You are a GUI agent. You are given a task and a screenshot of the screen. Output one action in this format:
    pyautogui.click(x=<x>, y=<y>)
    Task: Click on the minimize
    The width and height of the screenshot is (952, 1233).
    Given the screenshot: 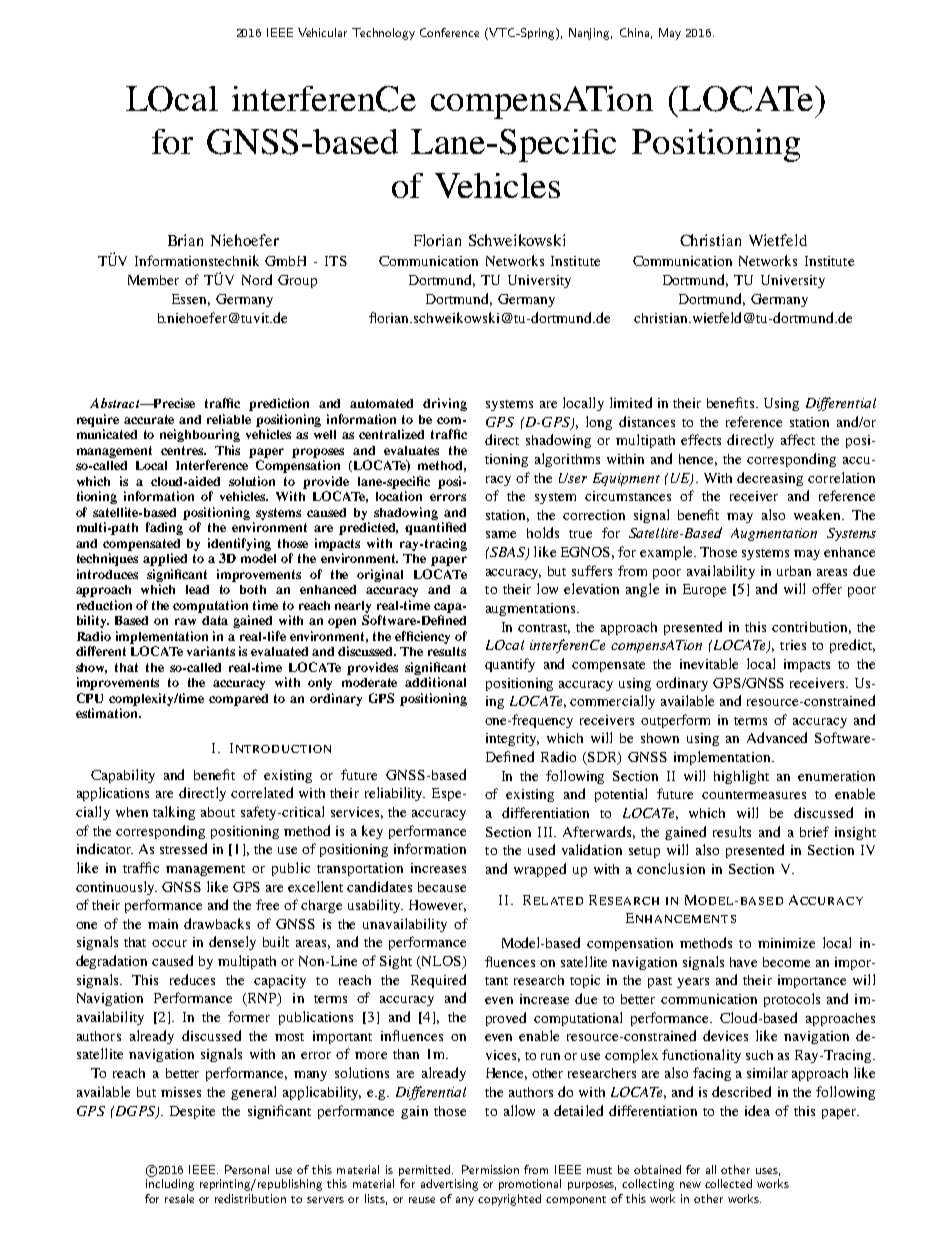 What is the action you would take?
    pyautogui.click(x=786, y=943)
